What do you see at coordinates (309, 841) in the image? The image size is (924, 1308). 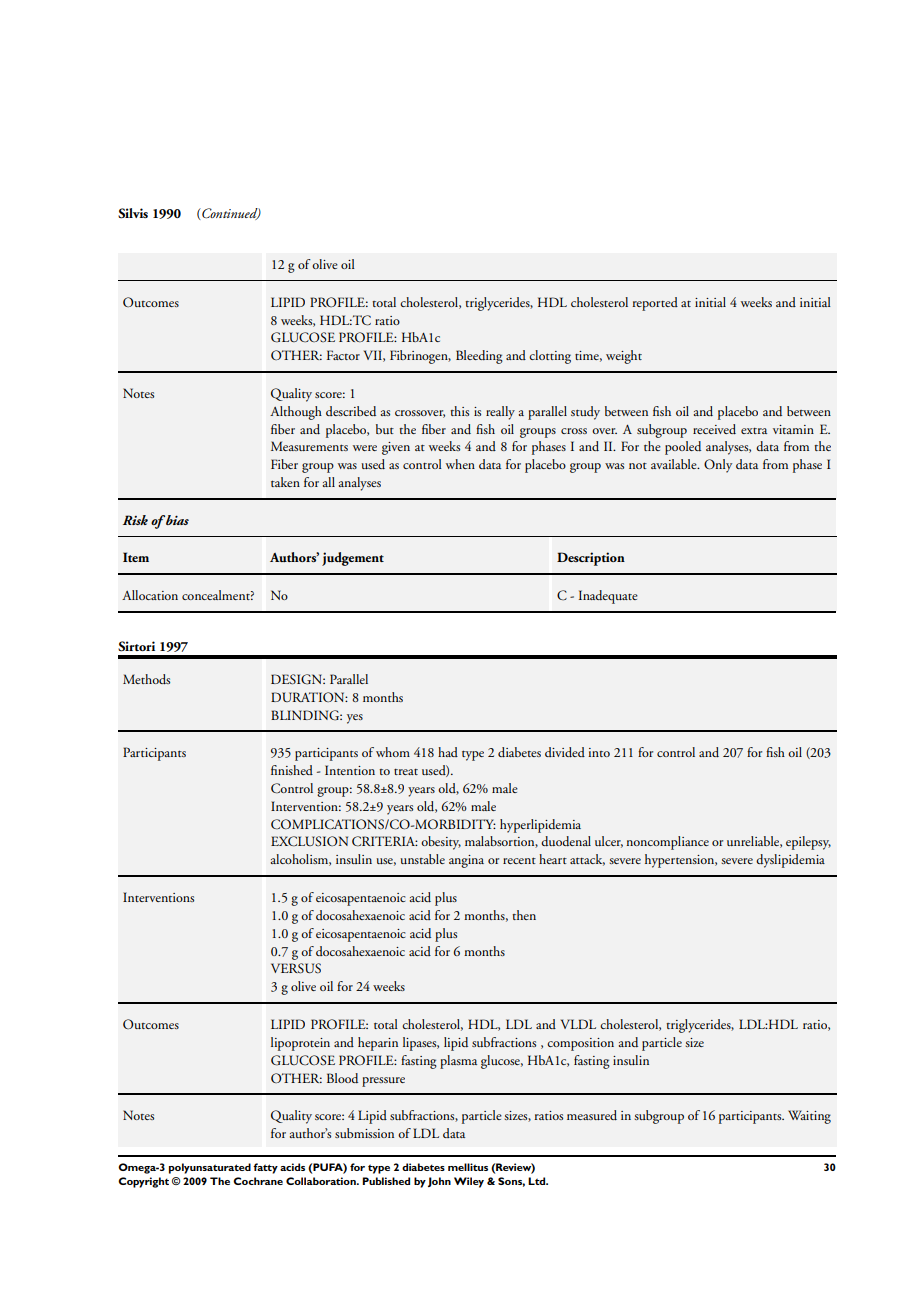 I see `EXCLUSION` at bounding box center [309, 841].
